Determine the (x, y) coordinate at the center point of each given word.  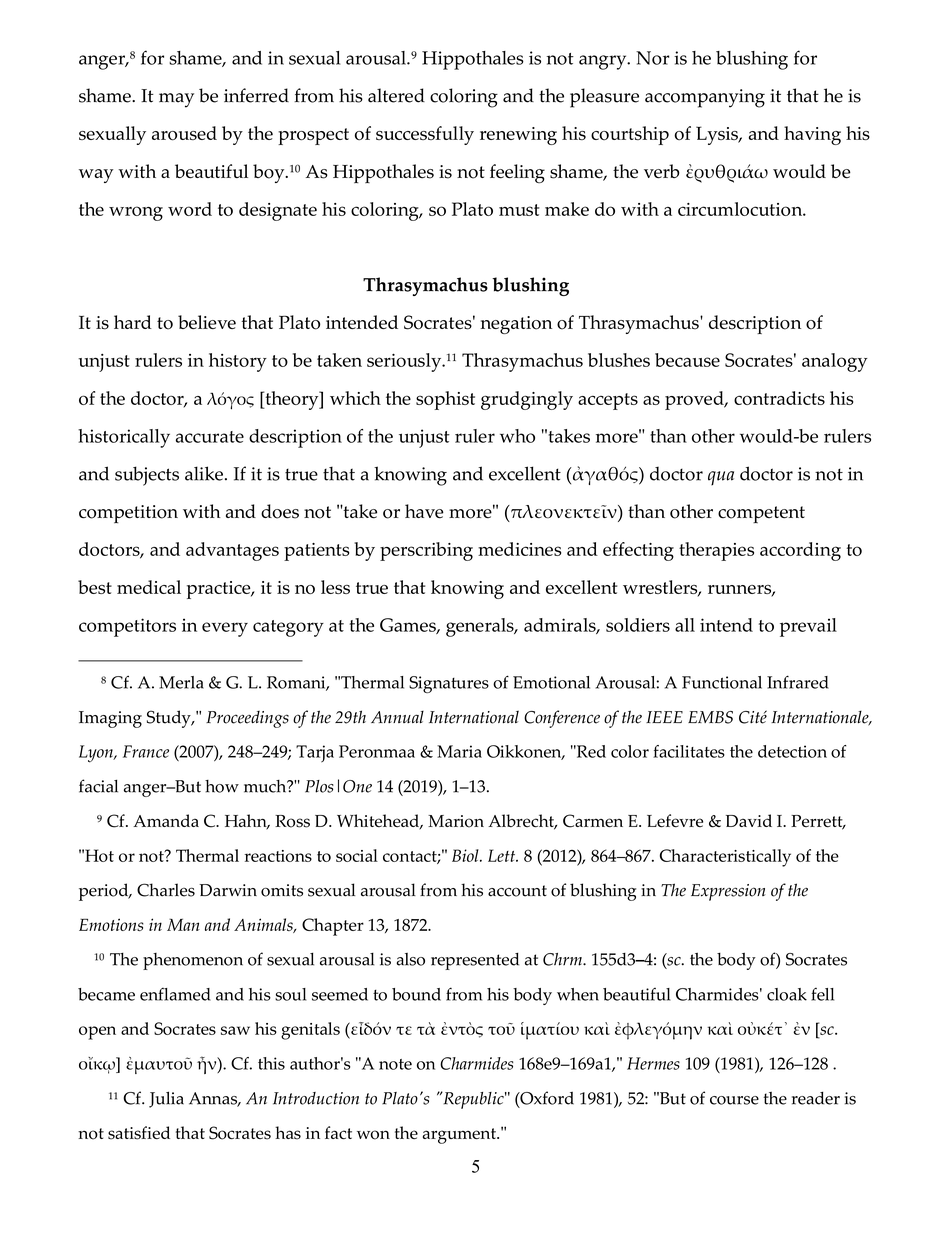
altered (396, 95)
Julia (166, 1099)
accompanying (705, 98)
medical (149, 587)
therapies (716, 551)
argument (460, 1136)
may (176, 100)
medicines (519, 549)
